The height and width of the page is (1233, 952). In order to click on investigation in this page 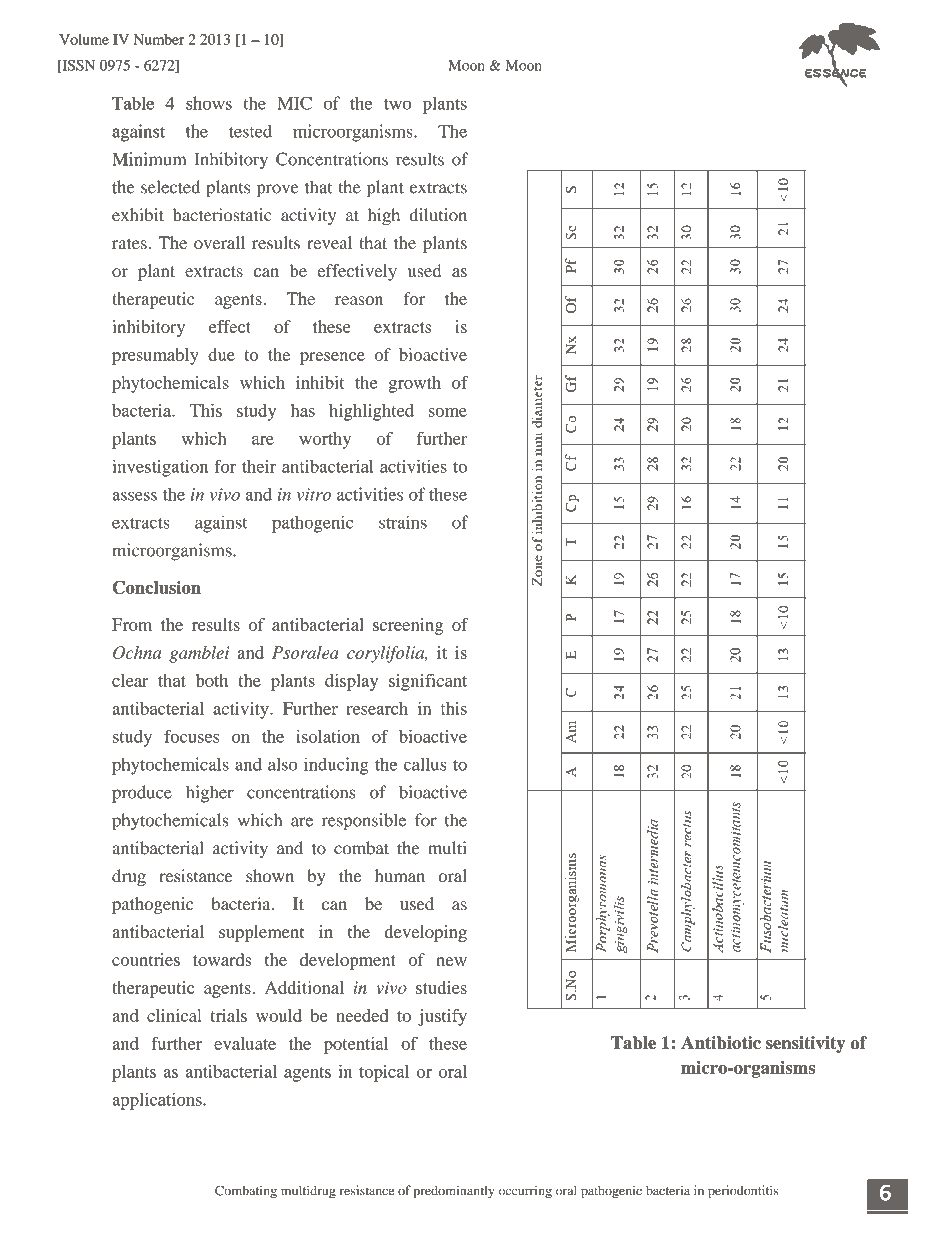, I will do `click(160, 468)`.
